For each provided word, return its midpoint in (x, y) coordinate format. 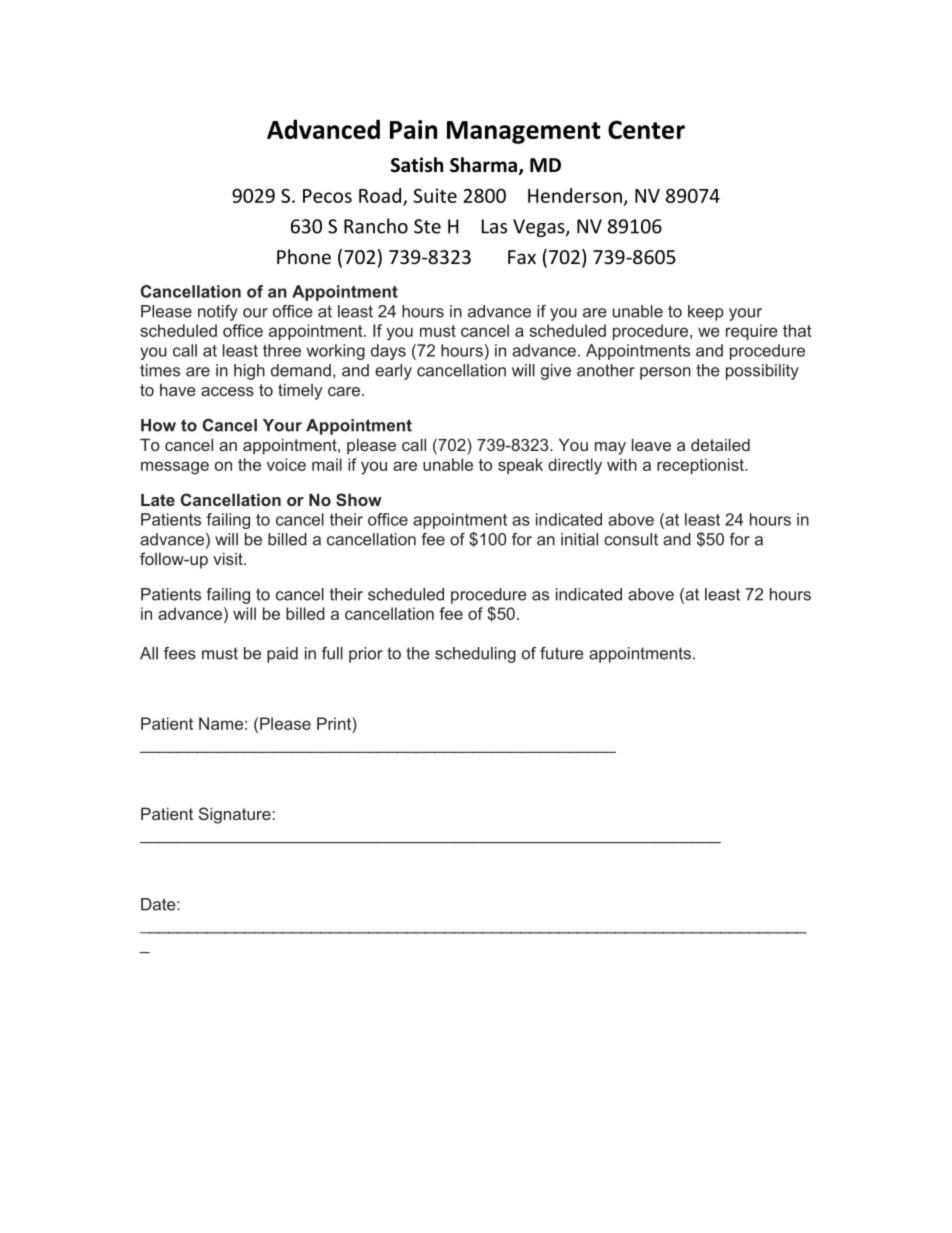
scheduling (475, 655)
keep (706, 313)
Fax (522, 257)
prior (366, 655)
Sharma (485, 166)
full (332, 653)
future (562, 653)
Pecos (327, 196)
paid (282, 655)
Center (646, 129)
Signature (235, 815)
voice (286, 464)
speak (520, 466)
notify (218, 313)
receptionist (701, 466)
